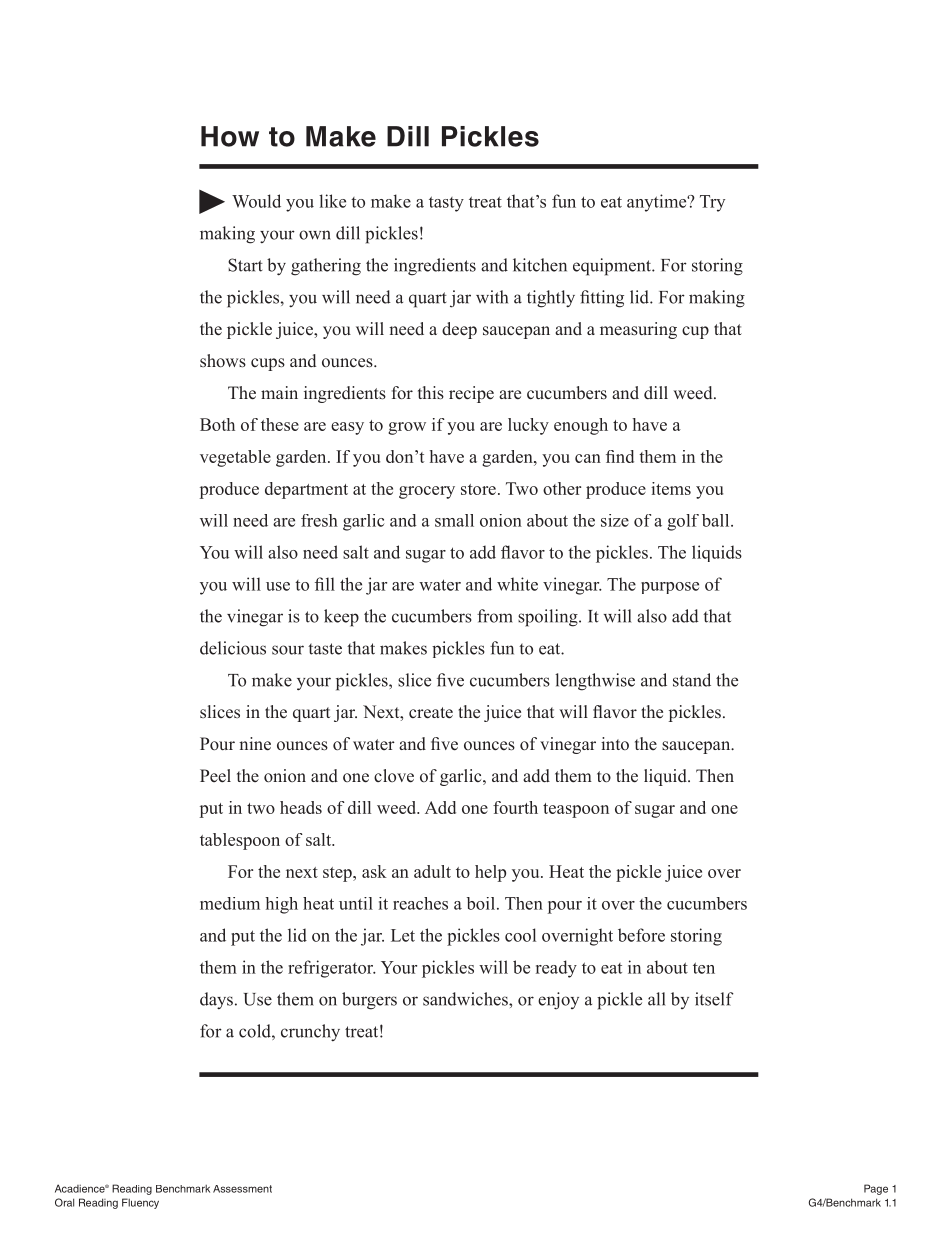 The width and height of the document is (952, 1233). What do you see at coordinates (245, 265) in the document?
I see `Start` at bounding box center [245, 265].
